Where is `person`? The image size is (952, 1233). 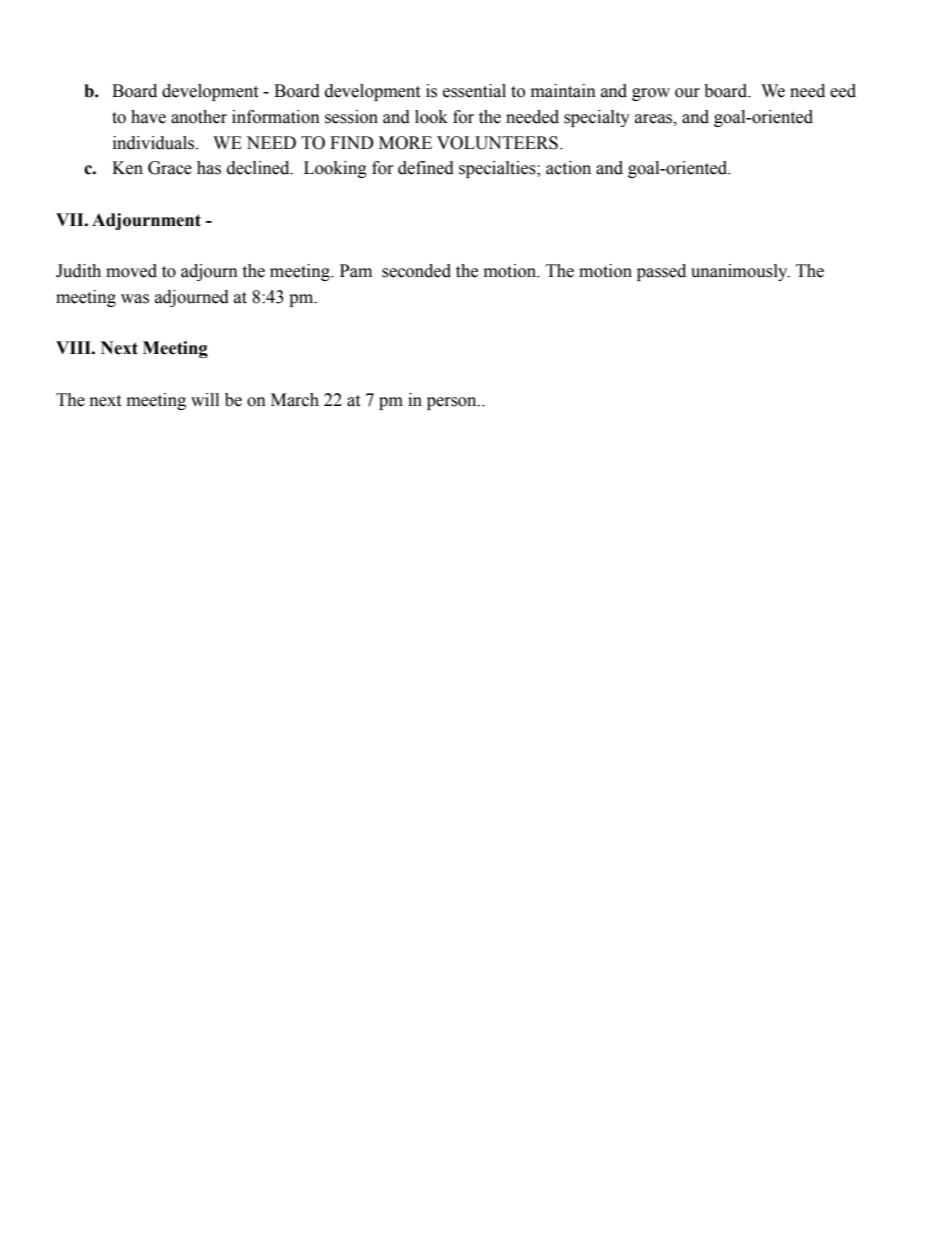 person is located at coordinates (453, 403).
